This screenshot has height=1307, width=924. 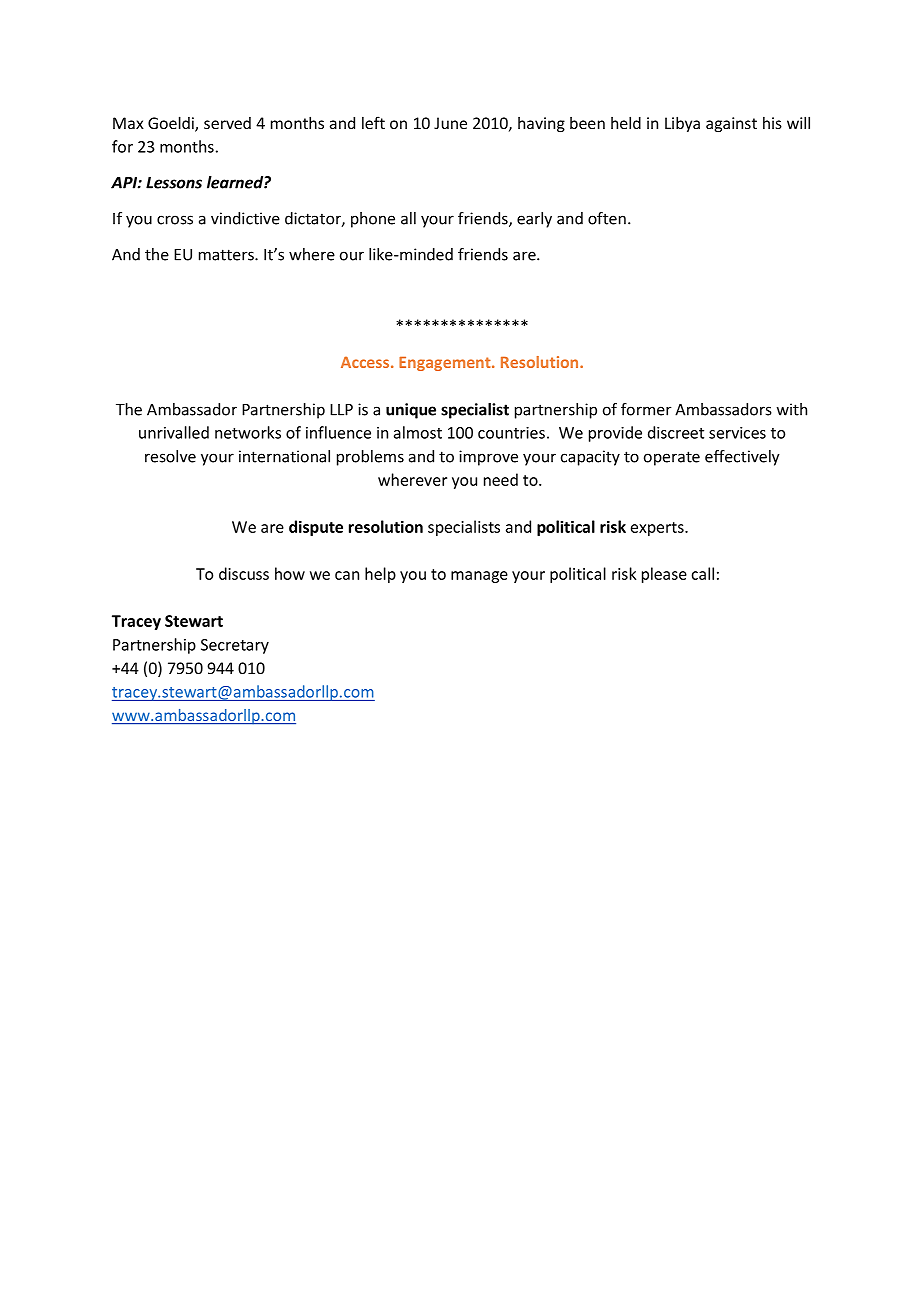 I want to click on unrivalled, so click(x=174, y=432).
